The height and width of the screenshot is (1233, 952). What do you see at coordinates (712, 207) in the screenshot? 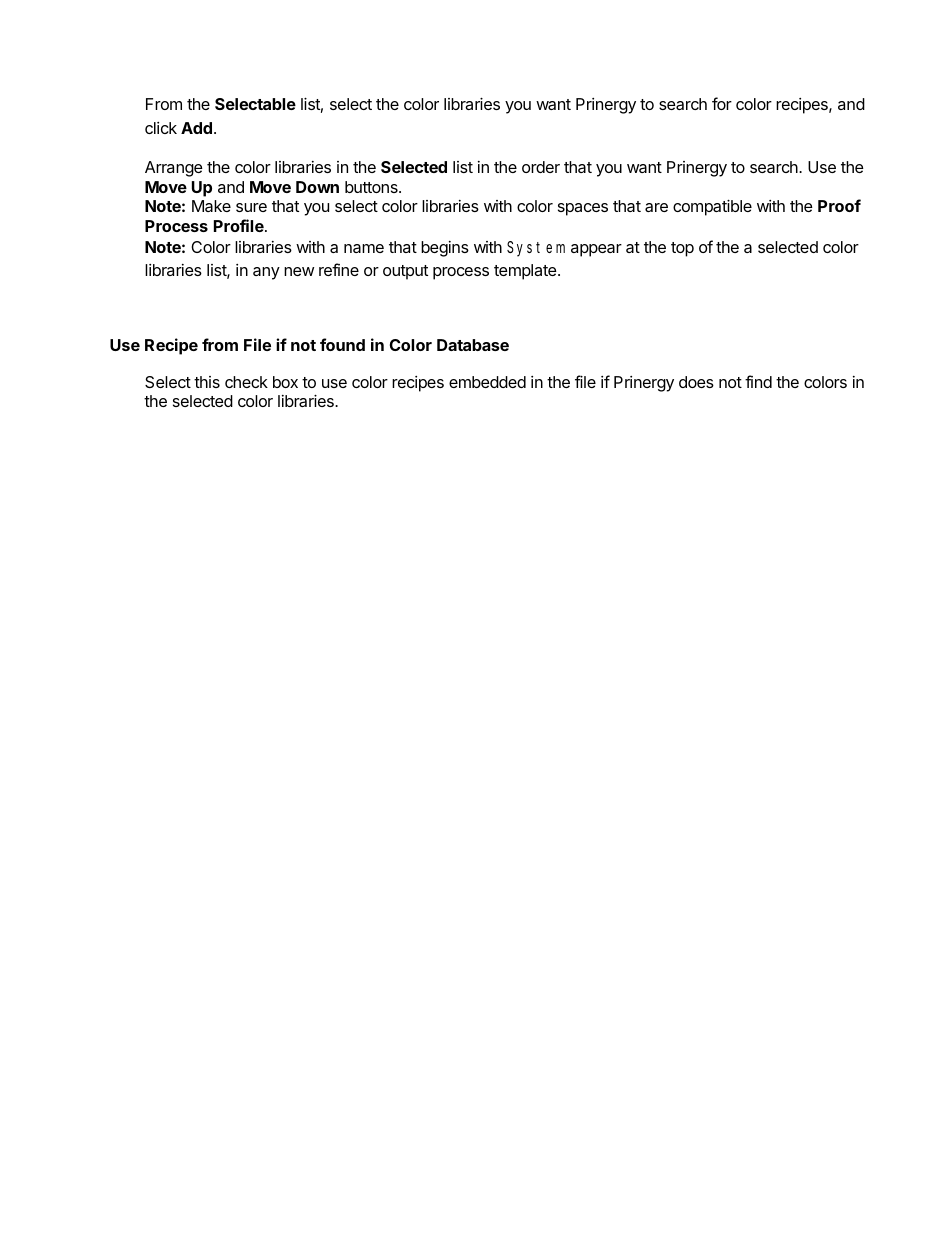
I see `compatible` at bounding box center [712, 207].
